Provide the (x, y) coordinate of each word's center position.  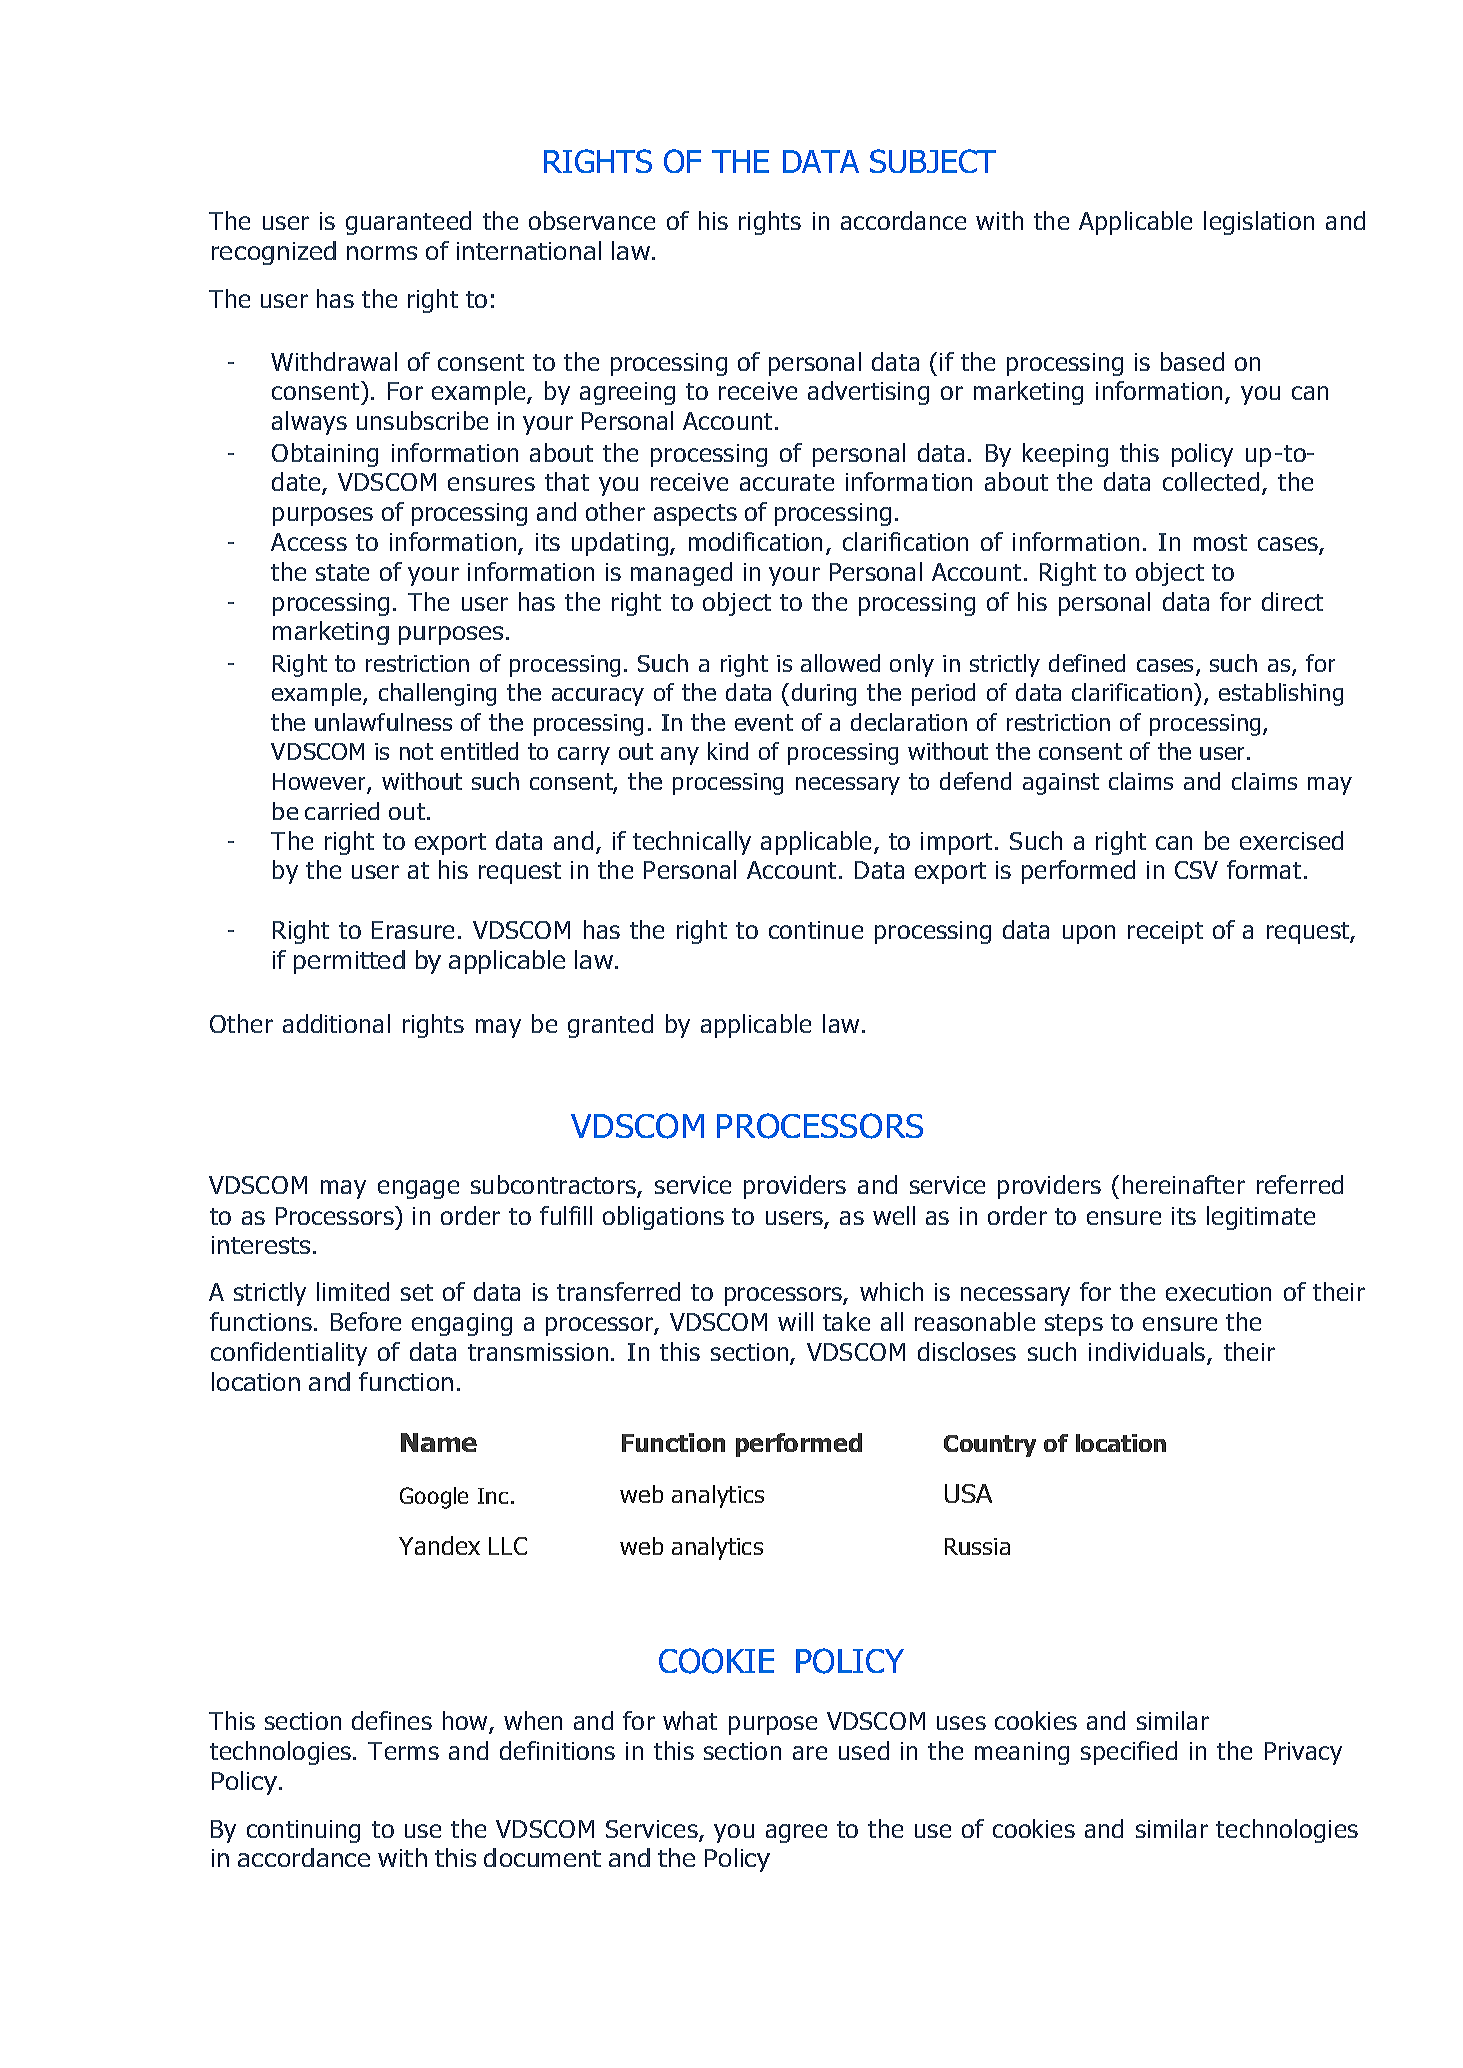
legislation (1259, 223)
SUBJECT (933, 161)
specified (1129, 1753)
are (810, 1753)
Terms (403, 1751)
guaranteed (408, 223)
